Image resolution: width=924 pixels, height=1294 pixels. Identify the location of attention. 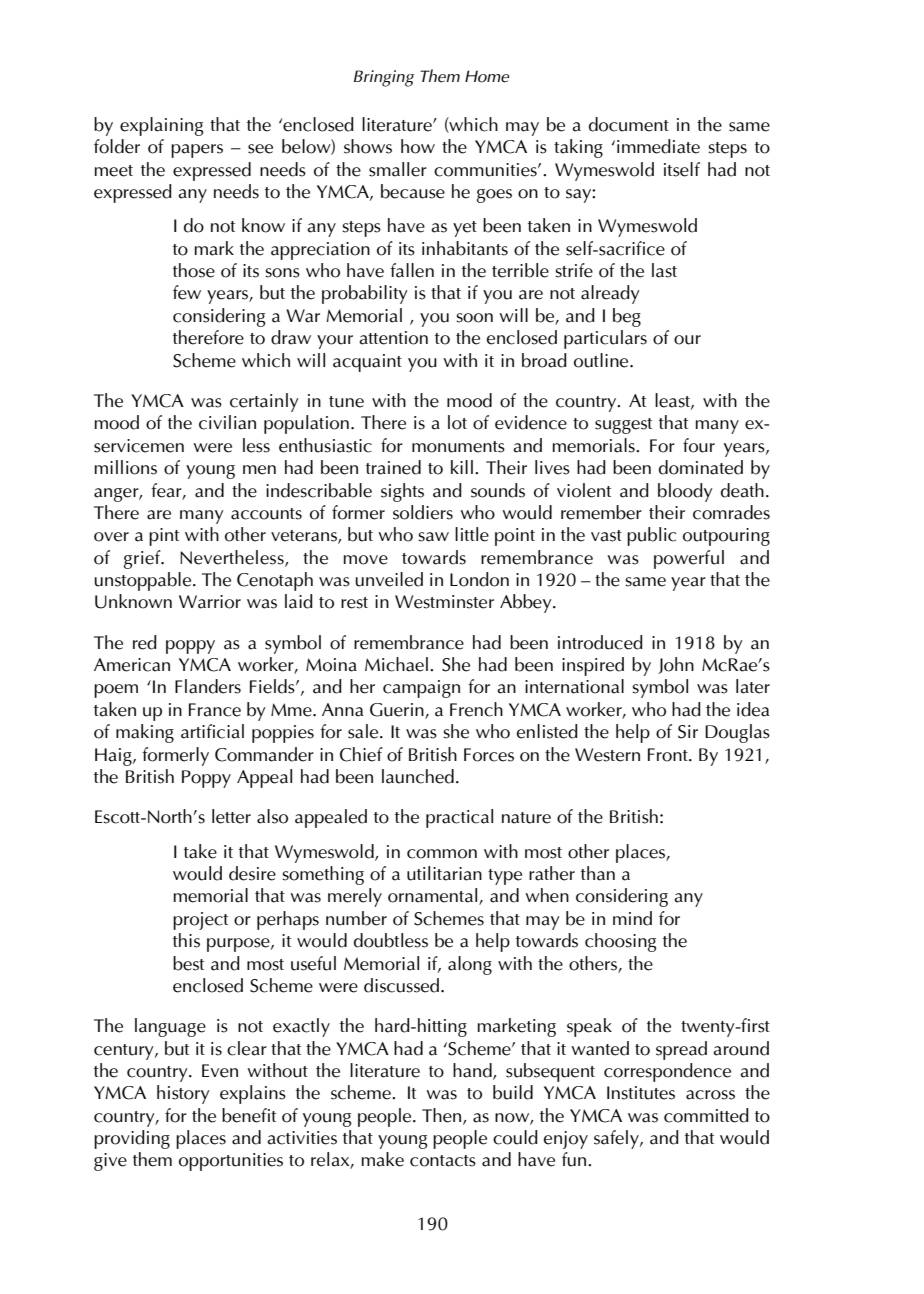
(394, 338).
